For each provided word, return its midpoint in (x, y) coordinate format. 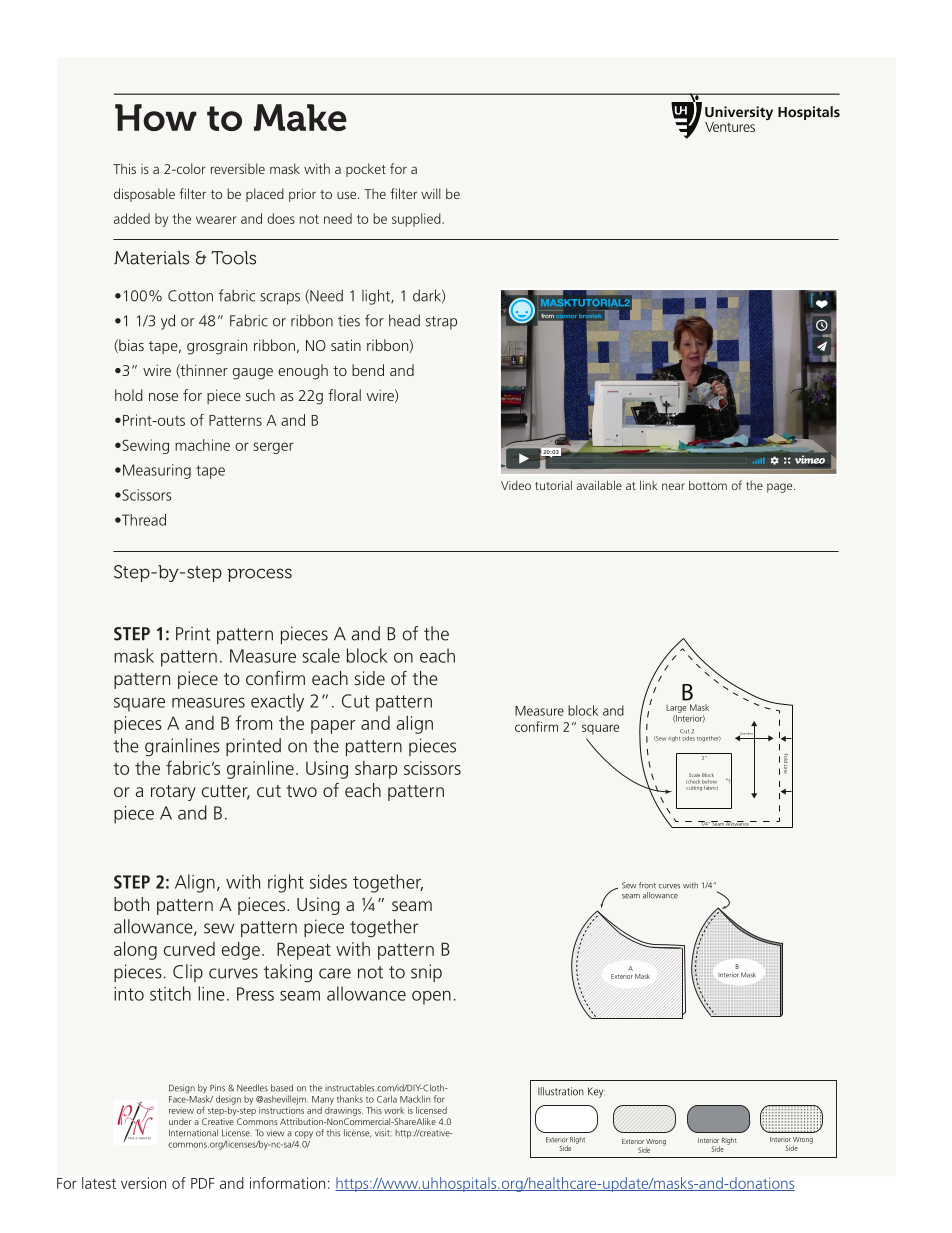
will (431, 193)
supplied (417, 220)
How (156, 117)
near (673, 486)
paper (333, 727)
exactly (277, 702)
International (193, 1133)
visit (382, 1133)
